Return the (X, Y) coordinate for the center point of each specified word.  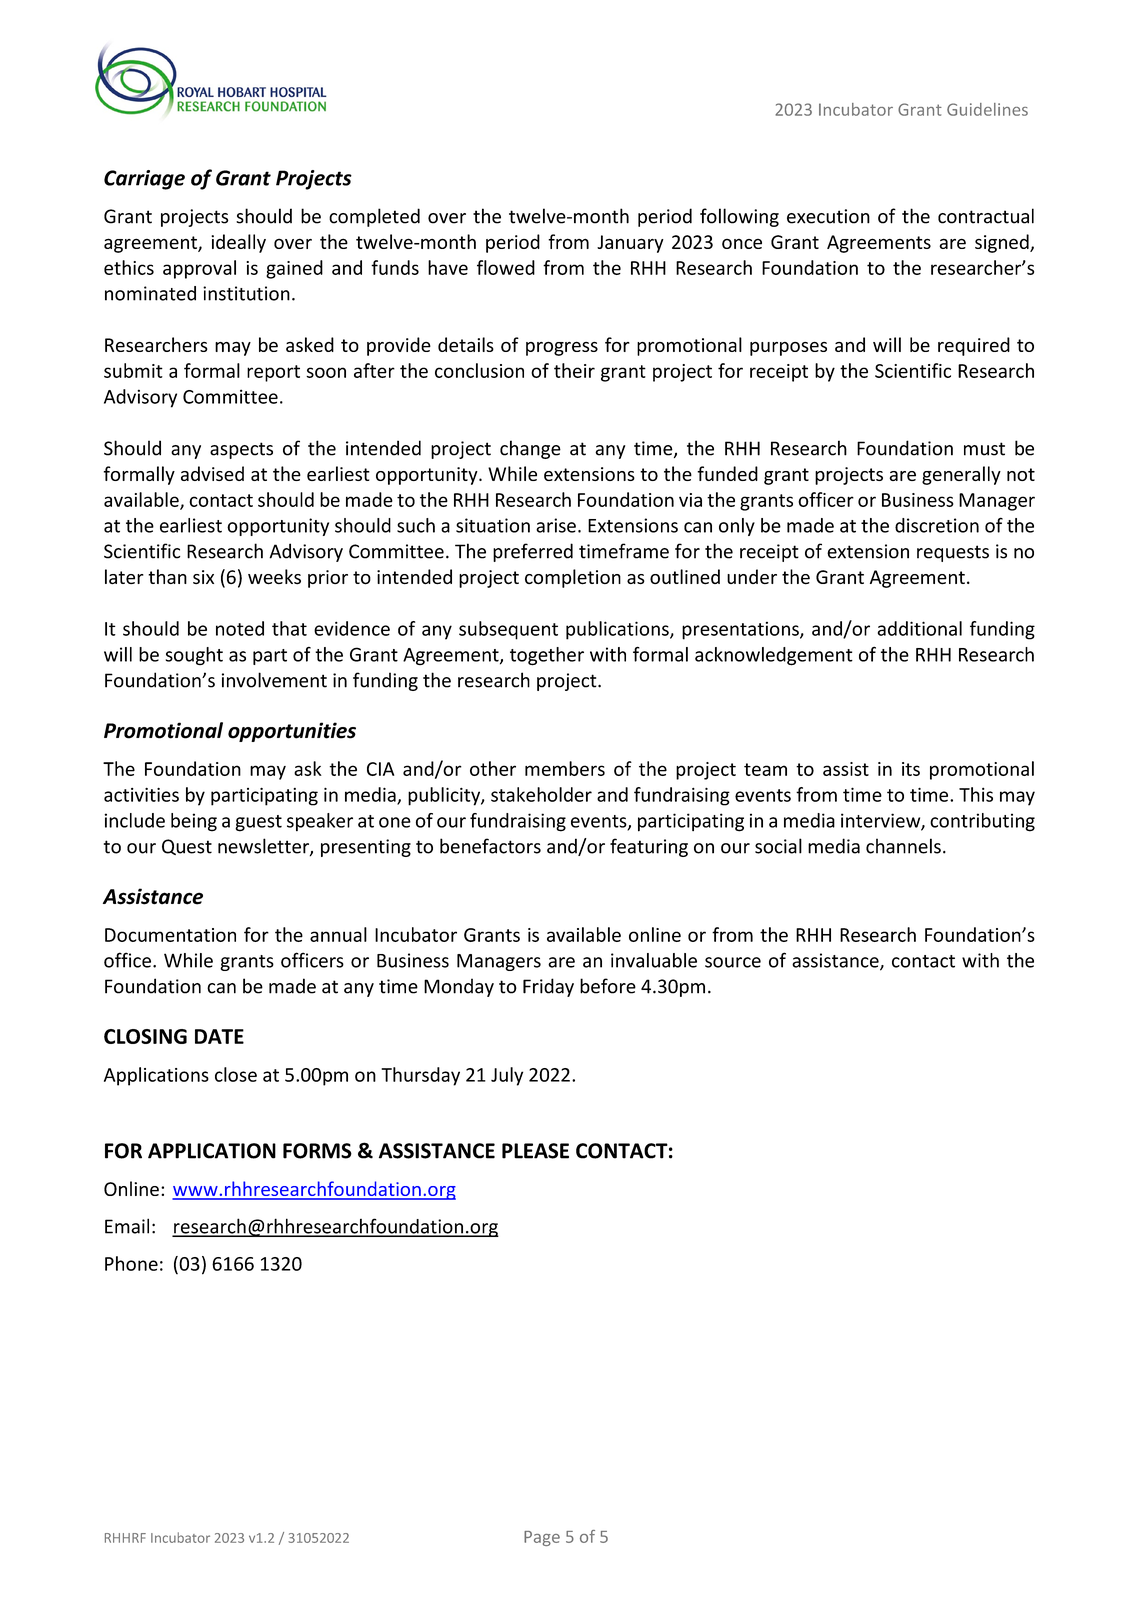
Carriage (144, 180)
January (630, 244)
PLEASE (535, 1151)
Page (542, 1538)
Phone (131, 1263)
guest (258, 823)
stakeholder (541, 794)
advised (212, 473)
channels (903, 846)
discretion (937, 525)
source (733, 962)
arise (556, 525)
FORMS (317, 1151)
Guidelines (987, 109)
